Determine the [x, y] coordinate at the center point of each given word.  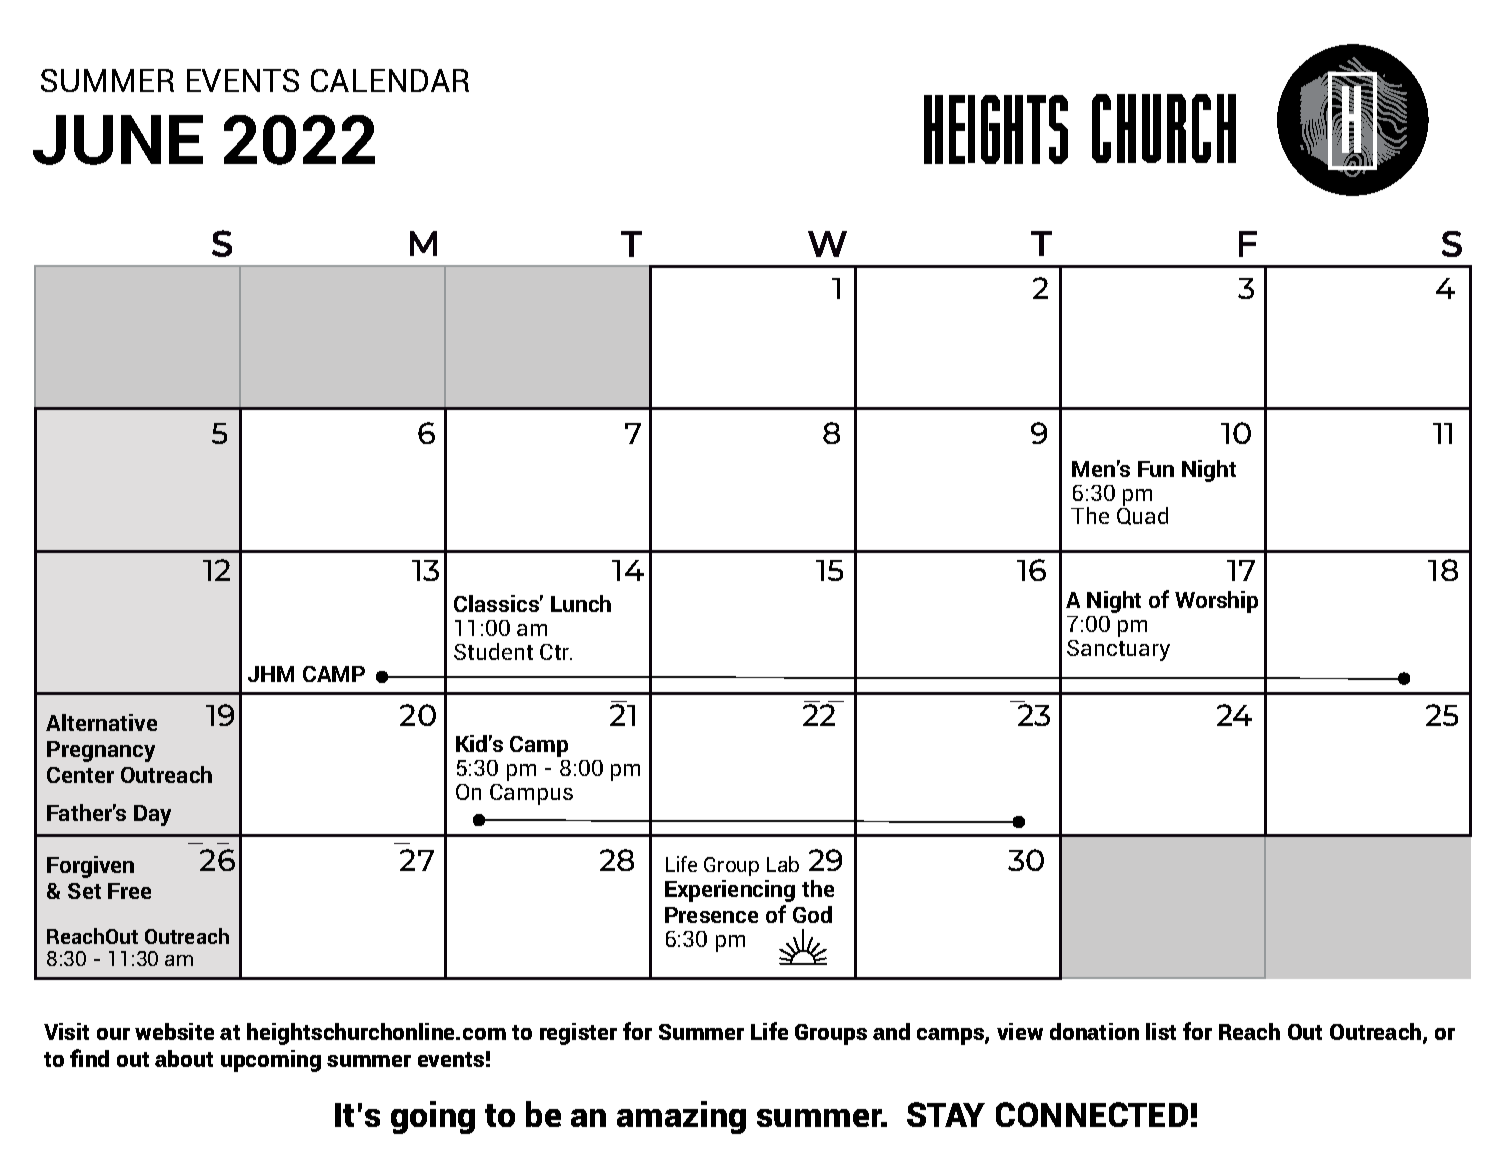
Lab [783, 864]
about [184, 1058]
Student [493, 651]
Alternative [101, 722]
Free [129, 891]
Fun [1156, 469]
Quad [1142, 515]
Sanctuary [1118, 650]
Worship [1216, 602]
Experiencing [730, 891]
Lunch [581, 603]
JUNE [118, 140]
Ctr [556, 652]
